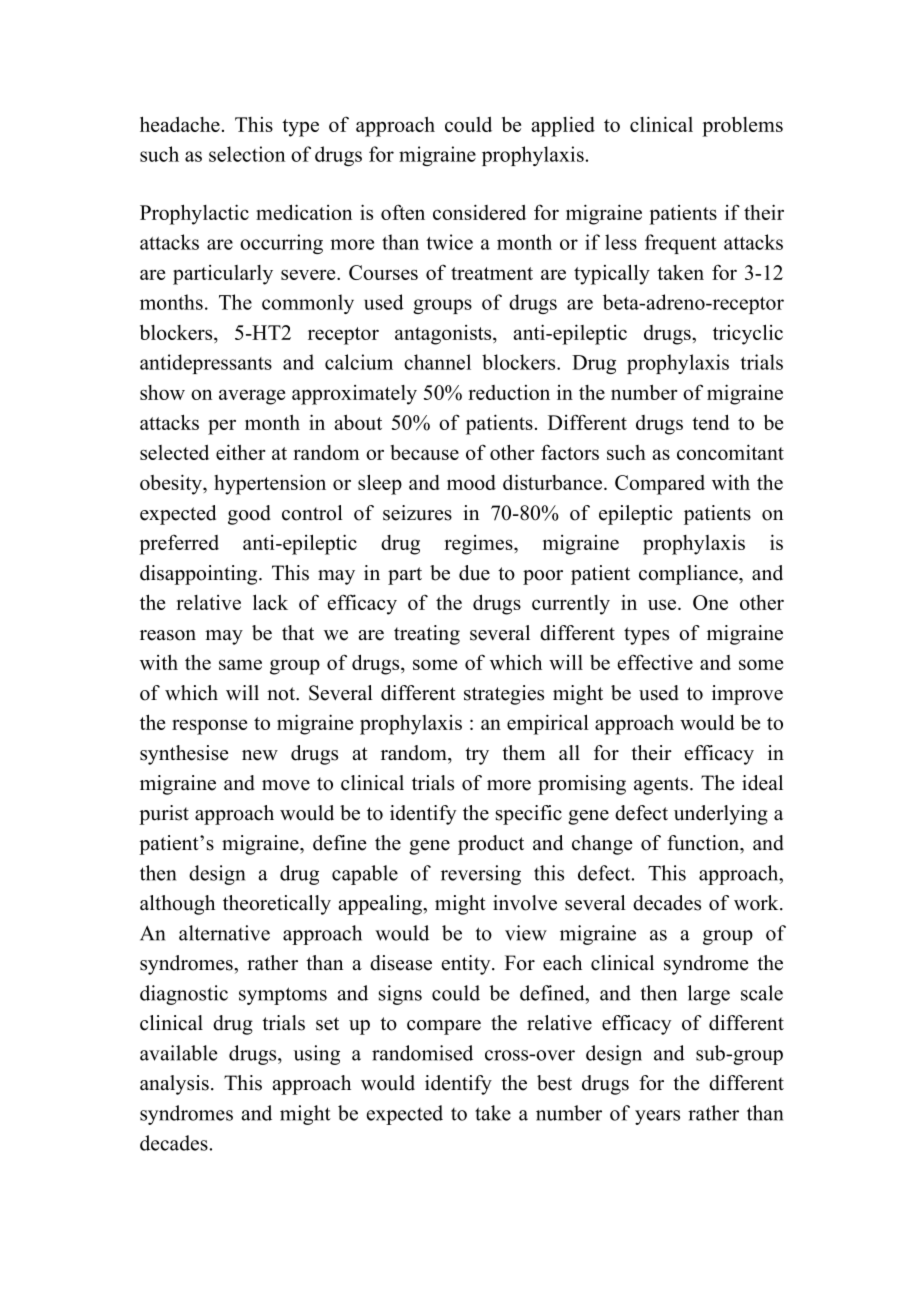 This page has height=1308, width=924. Describe the element at coordinates (657, 1117) in the page. I see `years` at that location.
